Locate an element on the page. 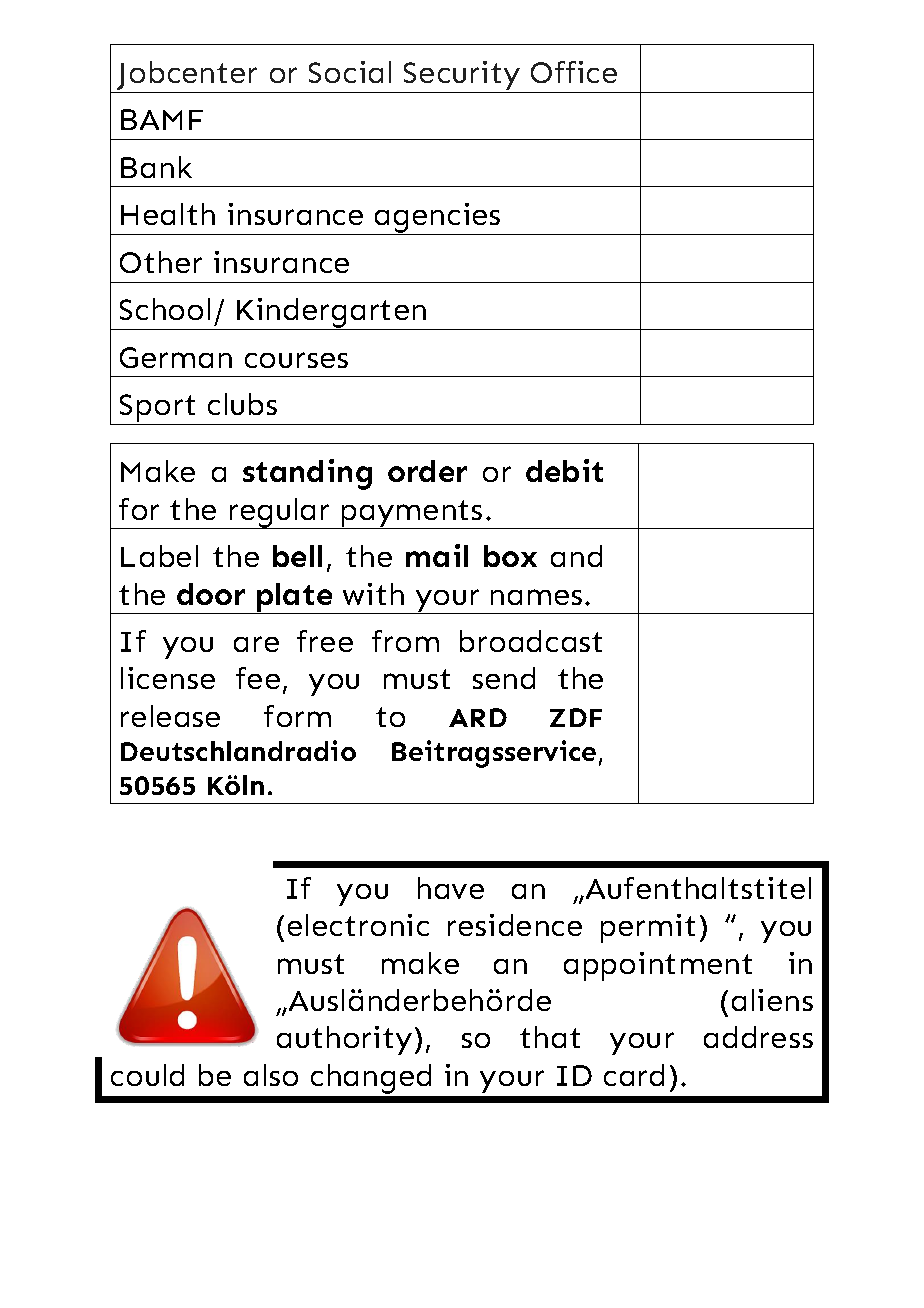 The width and height of the page is (924, 1308). release is located at coordinates (170, 716).
